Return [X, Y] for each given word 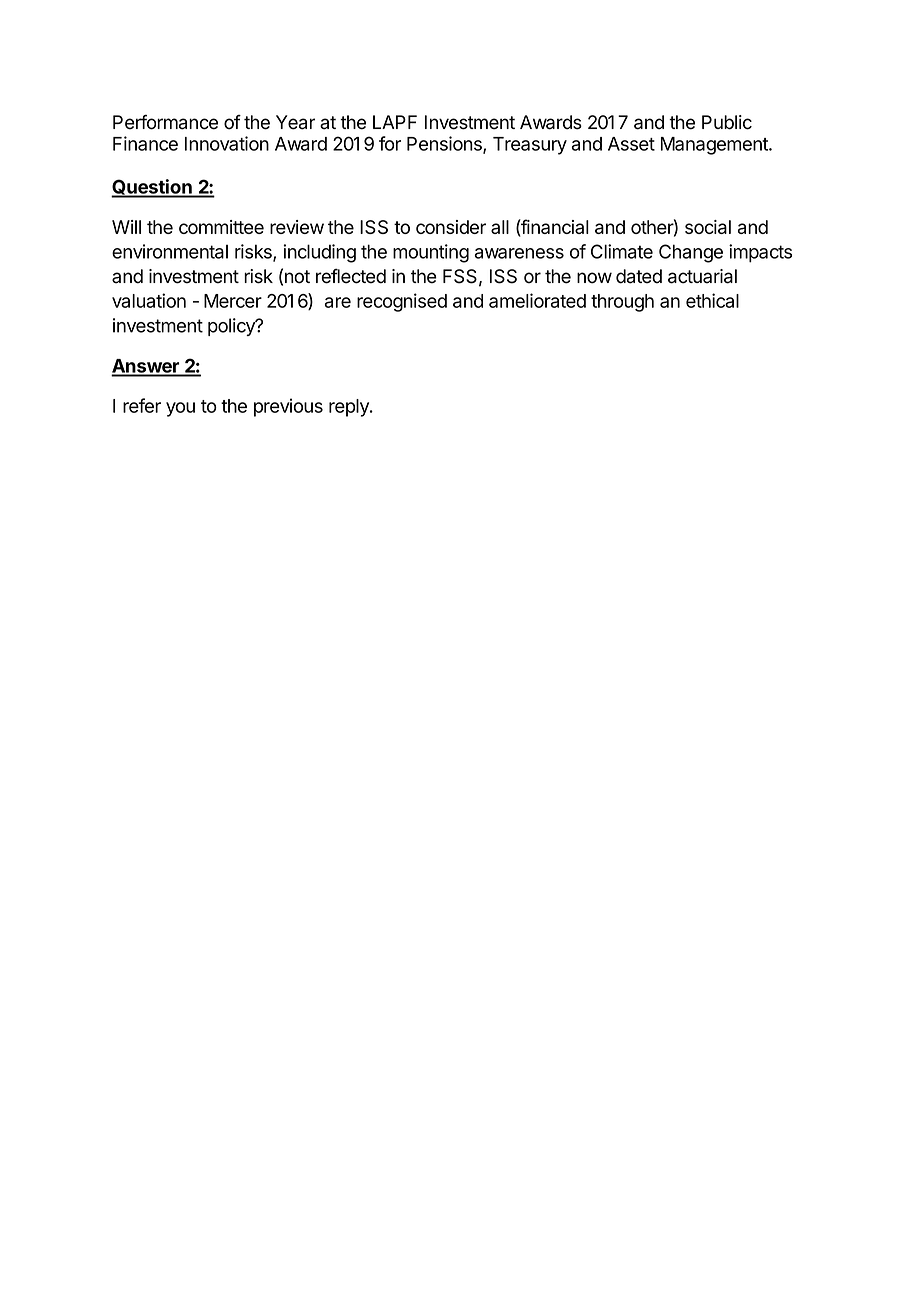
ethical [712, 300]
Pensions [445, 144]
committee [221, 227]
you [180, 409]
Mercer [233, 301]
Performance [165, 122]
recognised [402, 302]
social [708, 227]
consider [451, 227]
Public [727, 122]
